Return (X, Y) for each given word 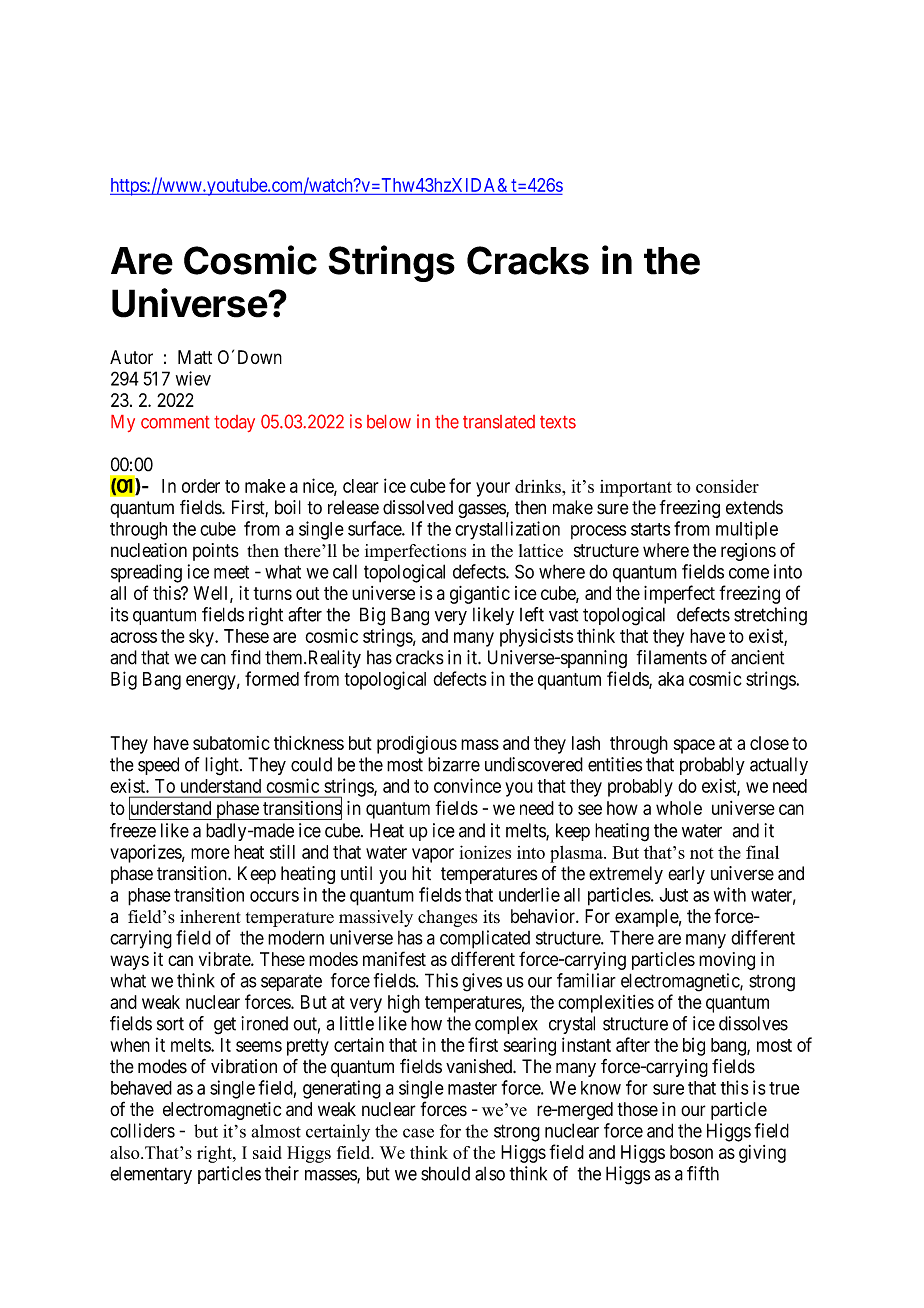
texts (558, 422)
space (694, 746)
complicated (485, 939)
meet (231, 572)
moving (727, 961)
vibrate (225, 959)
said (267, 1152)
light (223, 766)
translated (499, 422)
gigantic (480, 595)
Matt (195, 357)
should (445, 1173)
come (749, 573)
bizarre (454, 764)
